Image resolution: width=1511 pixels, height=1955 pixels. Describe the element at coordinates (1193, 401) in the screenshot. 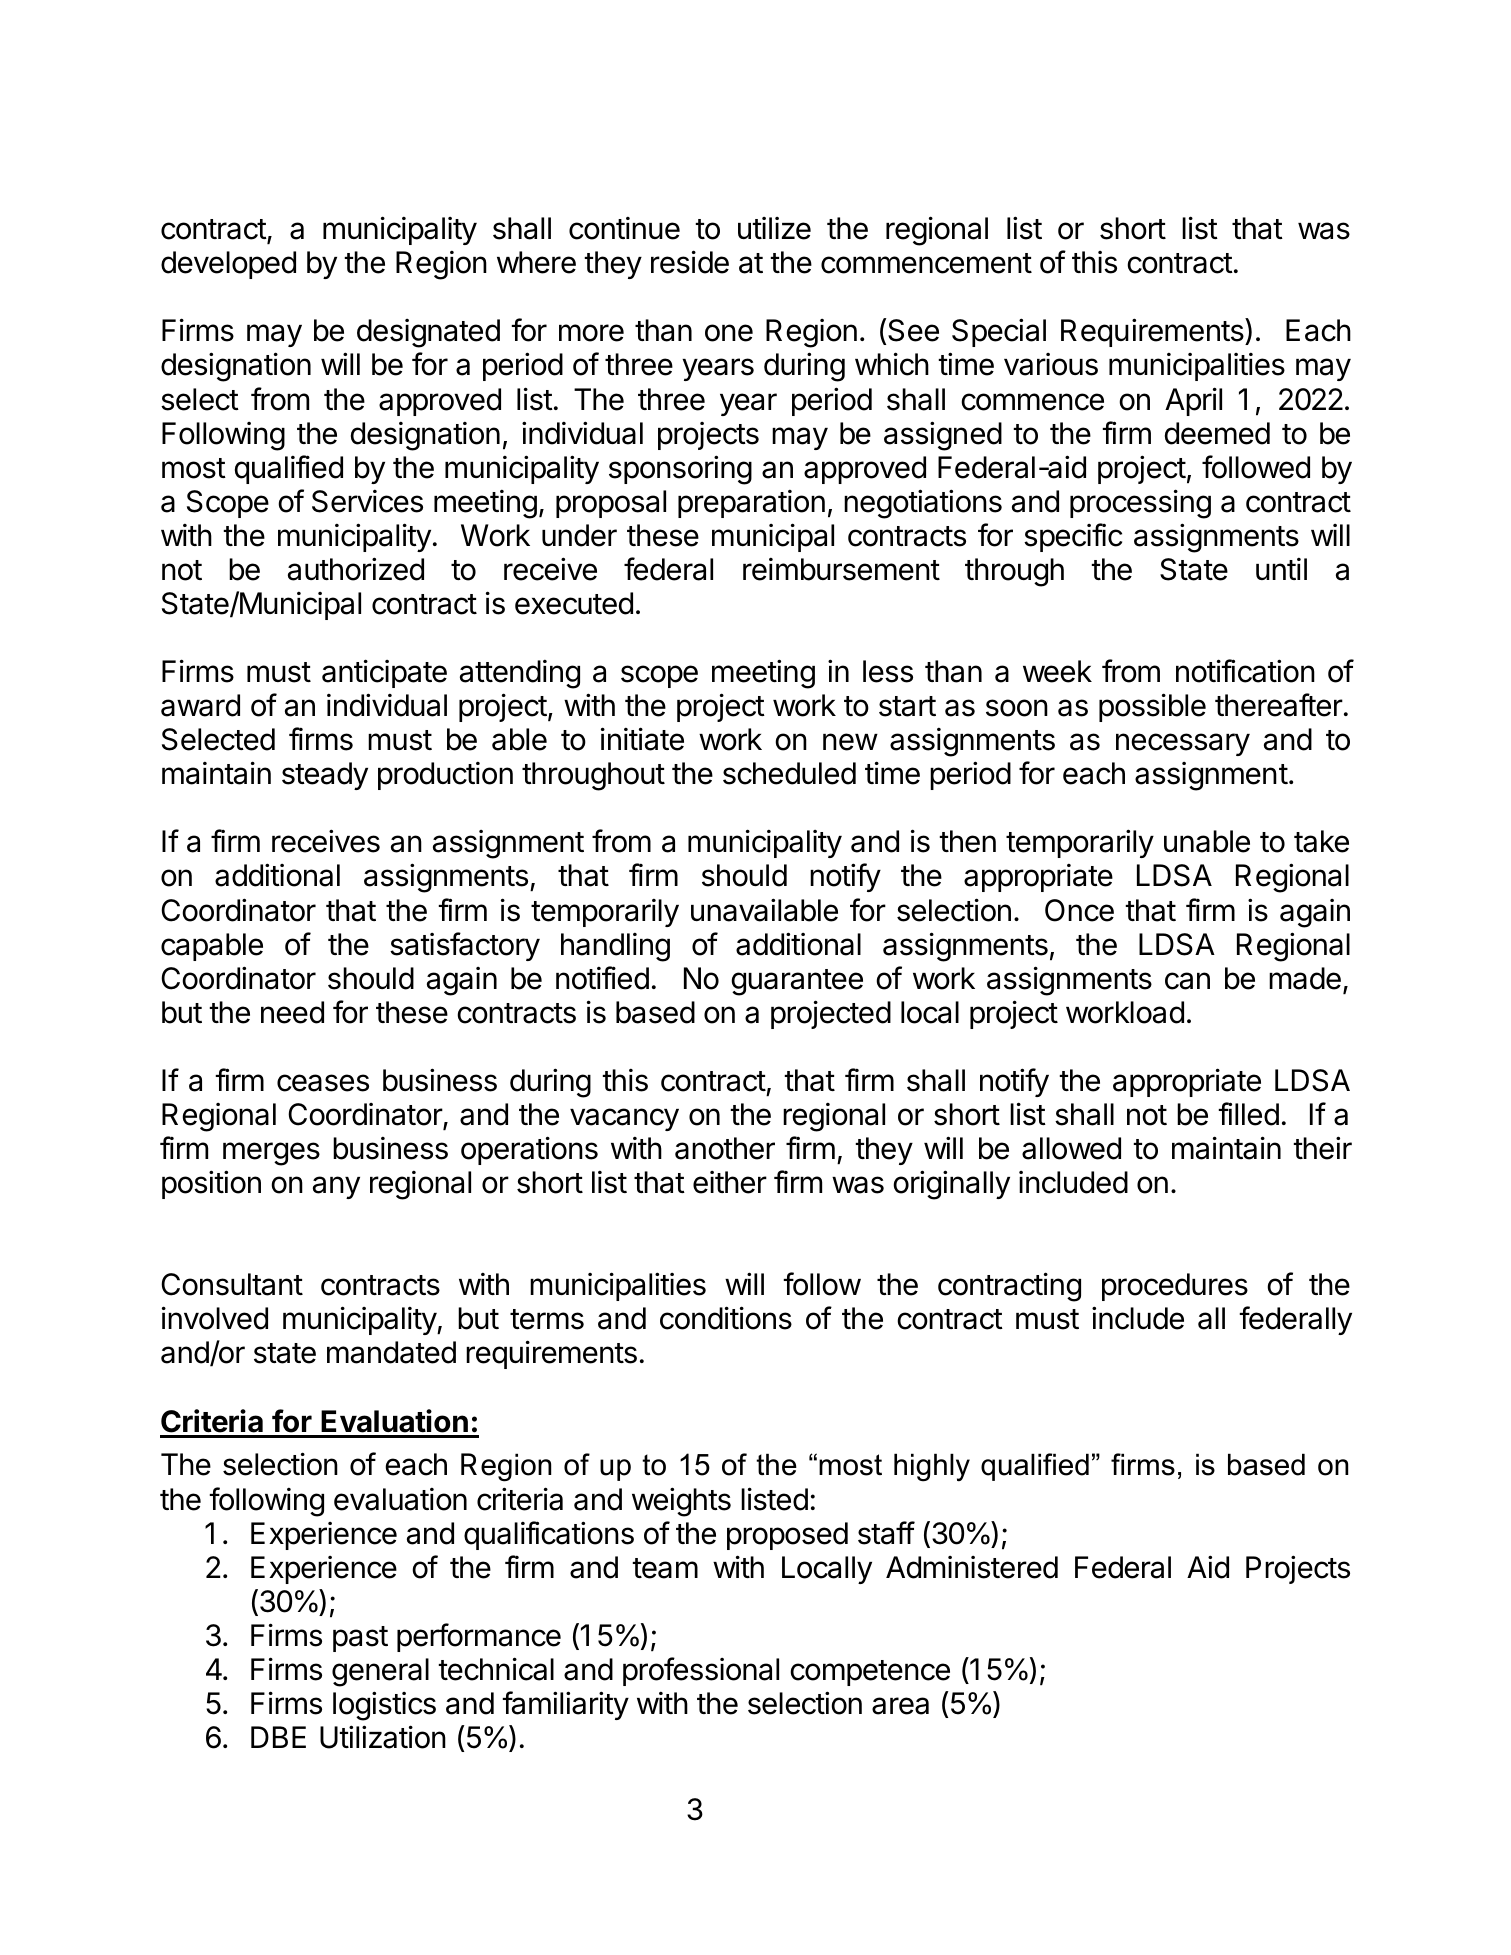

I see `April` at that location.
